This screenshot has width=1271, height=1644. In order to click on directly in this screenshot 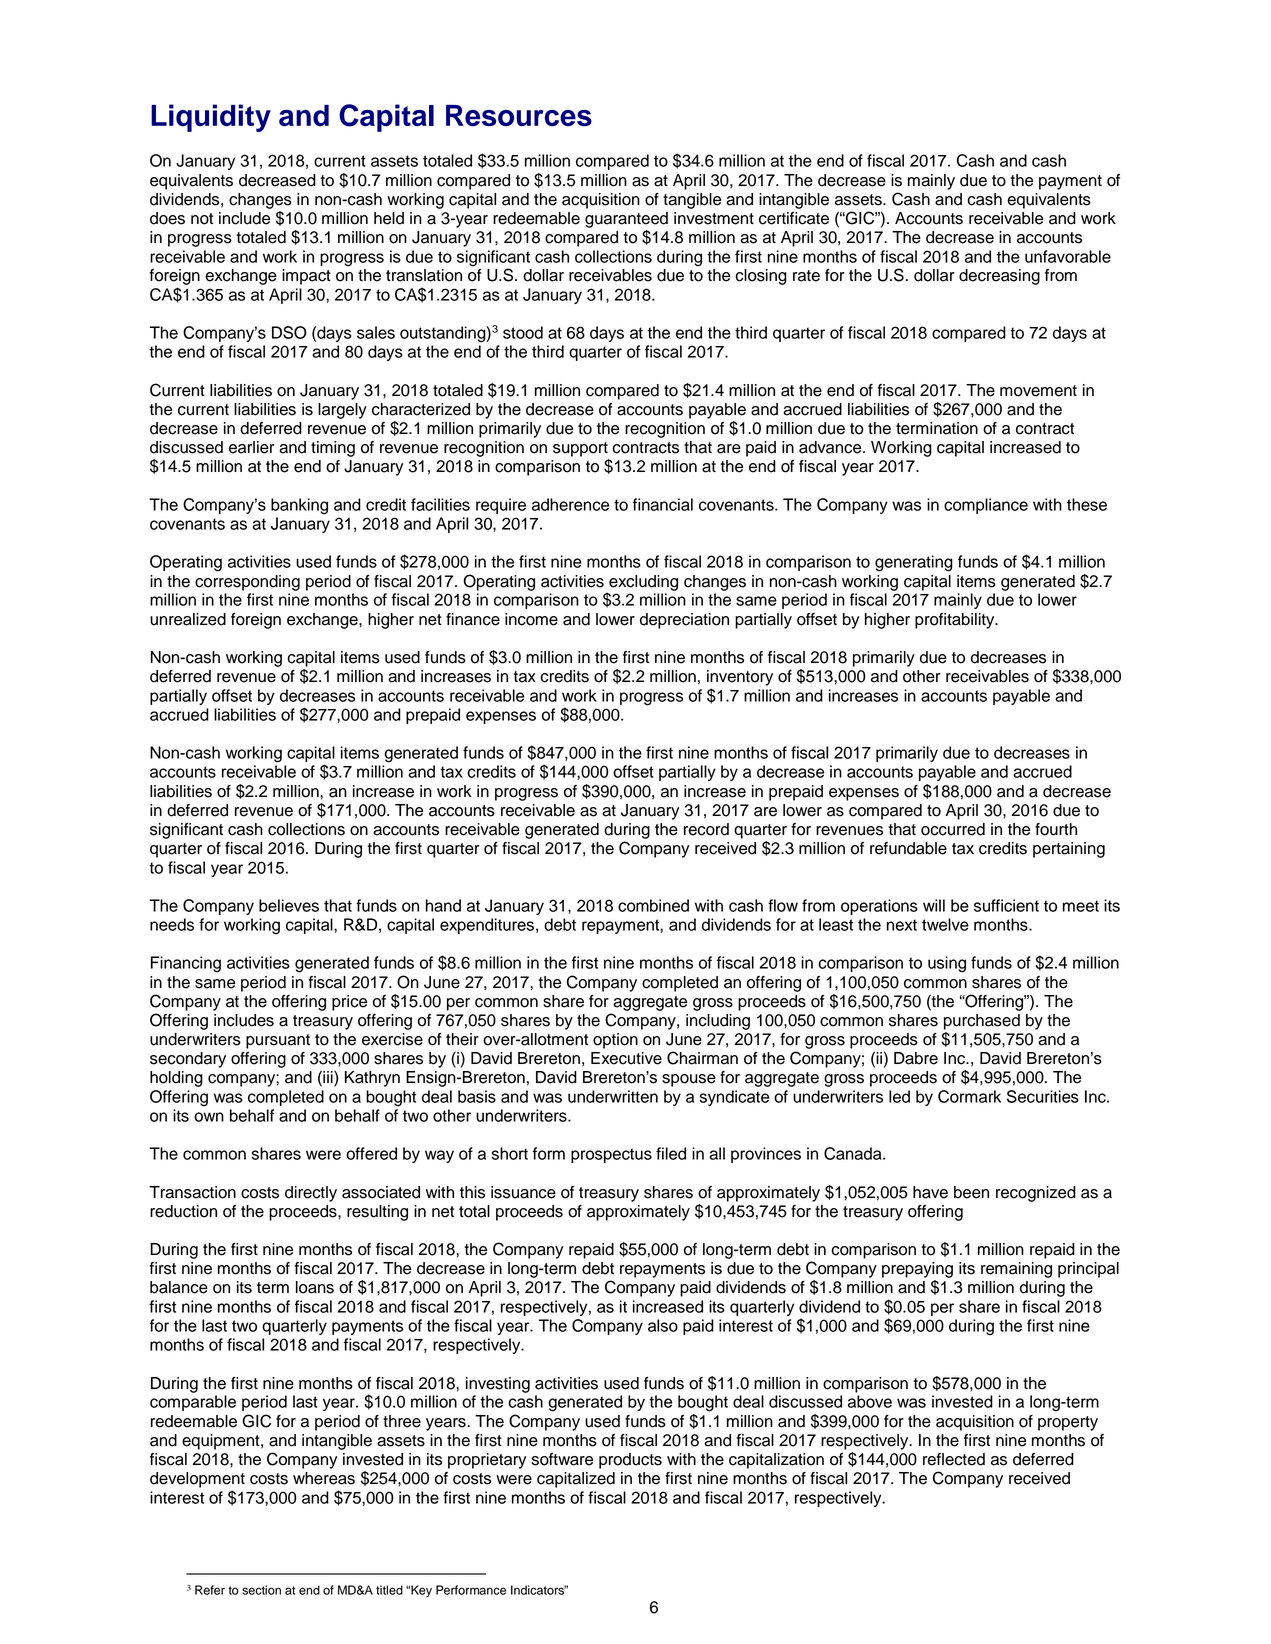, I will do `click(311, 1194)`.
